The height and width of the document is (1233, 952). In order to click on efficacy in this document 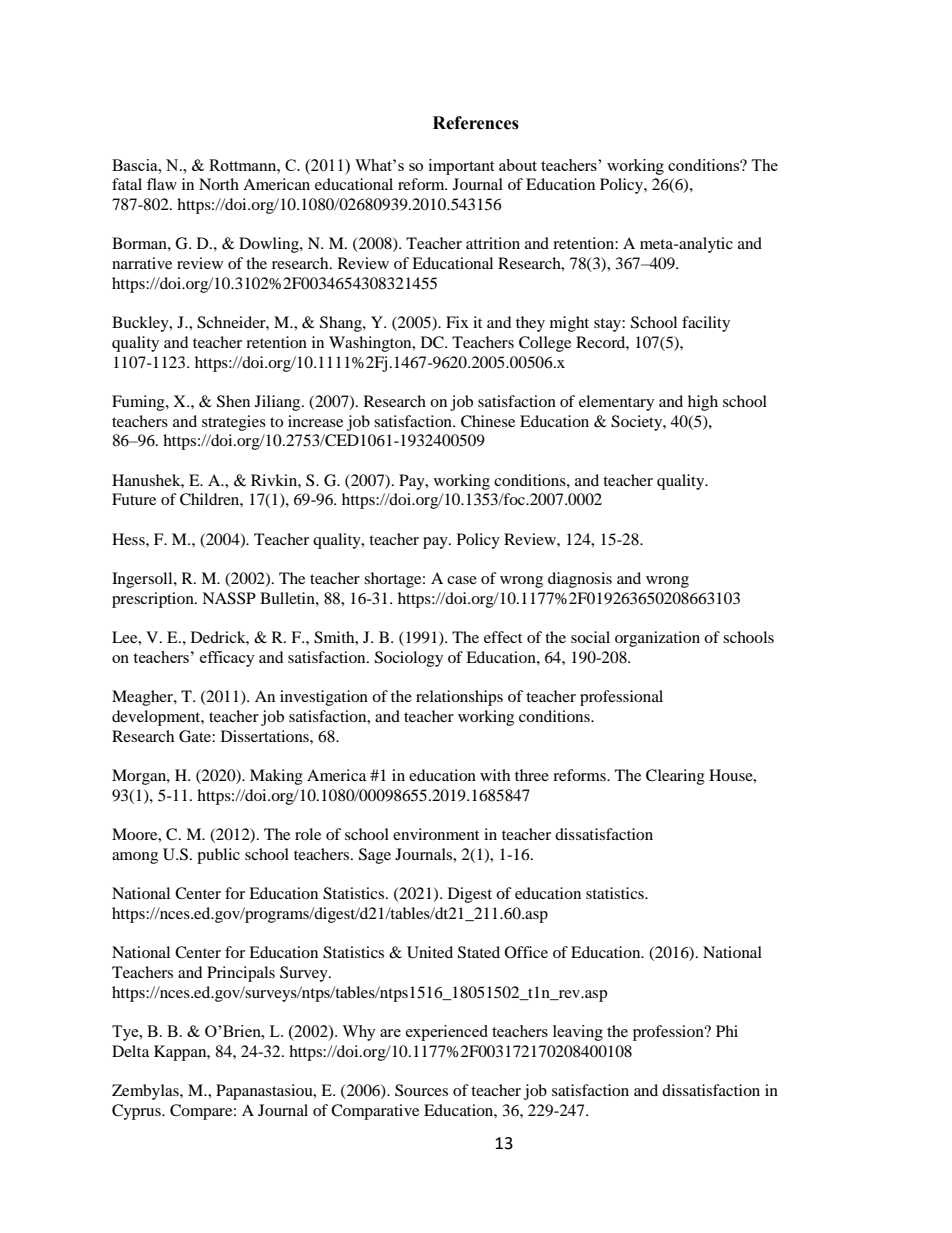, I will do `click(227, 659)`.
